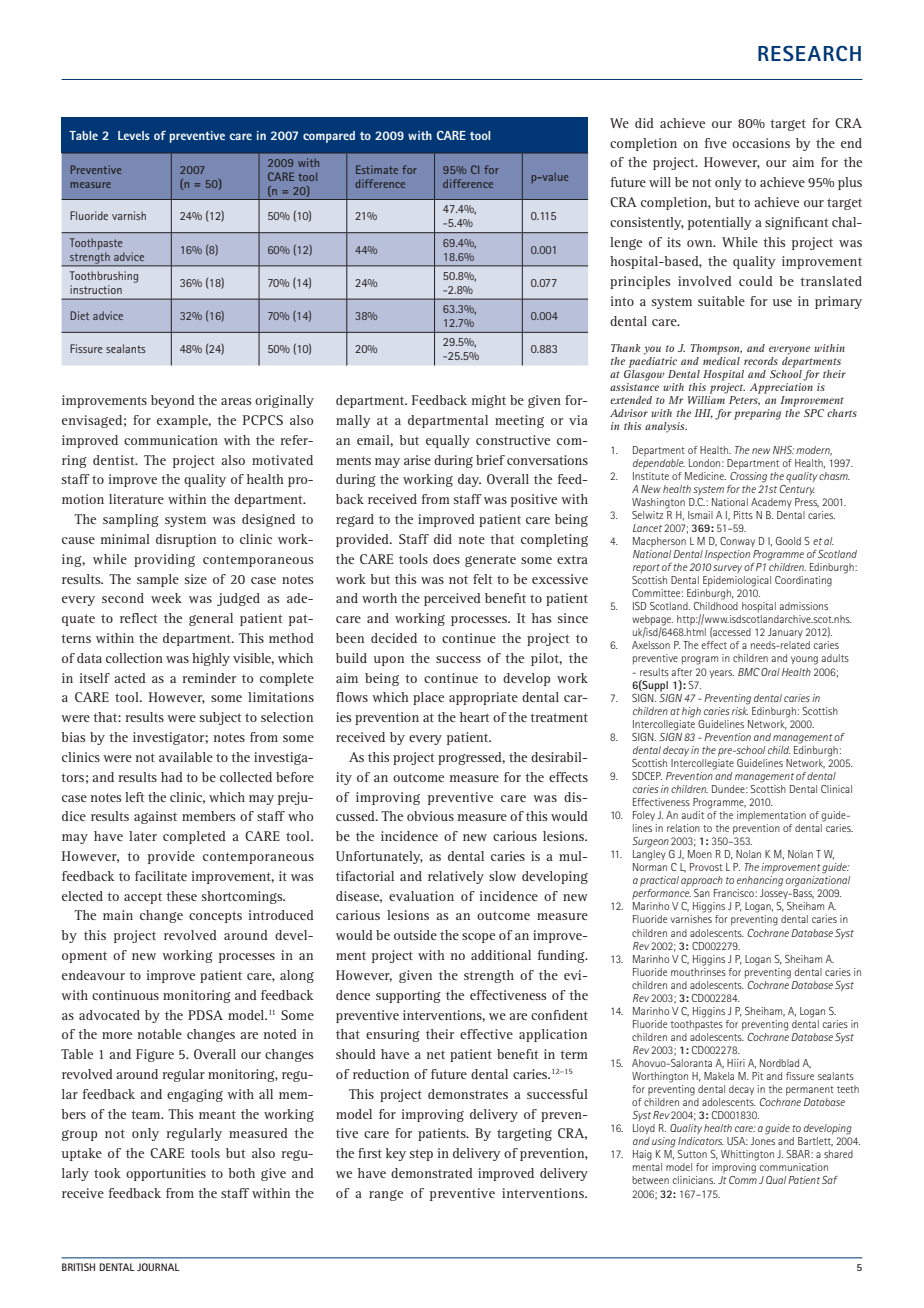  Describe the element at coordinates (761, 143) in the page. I see `occasions` at that location.
